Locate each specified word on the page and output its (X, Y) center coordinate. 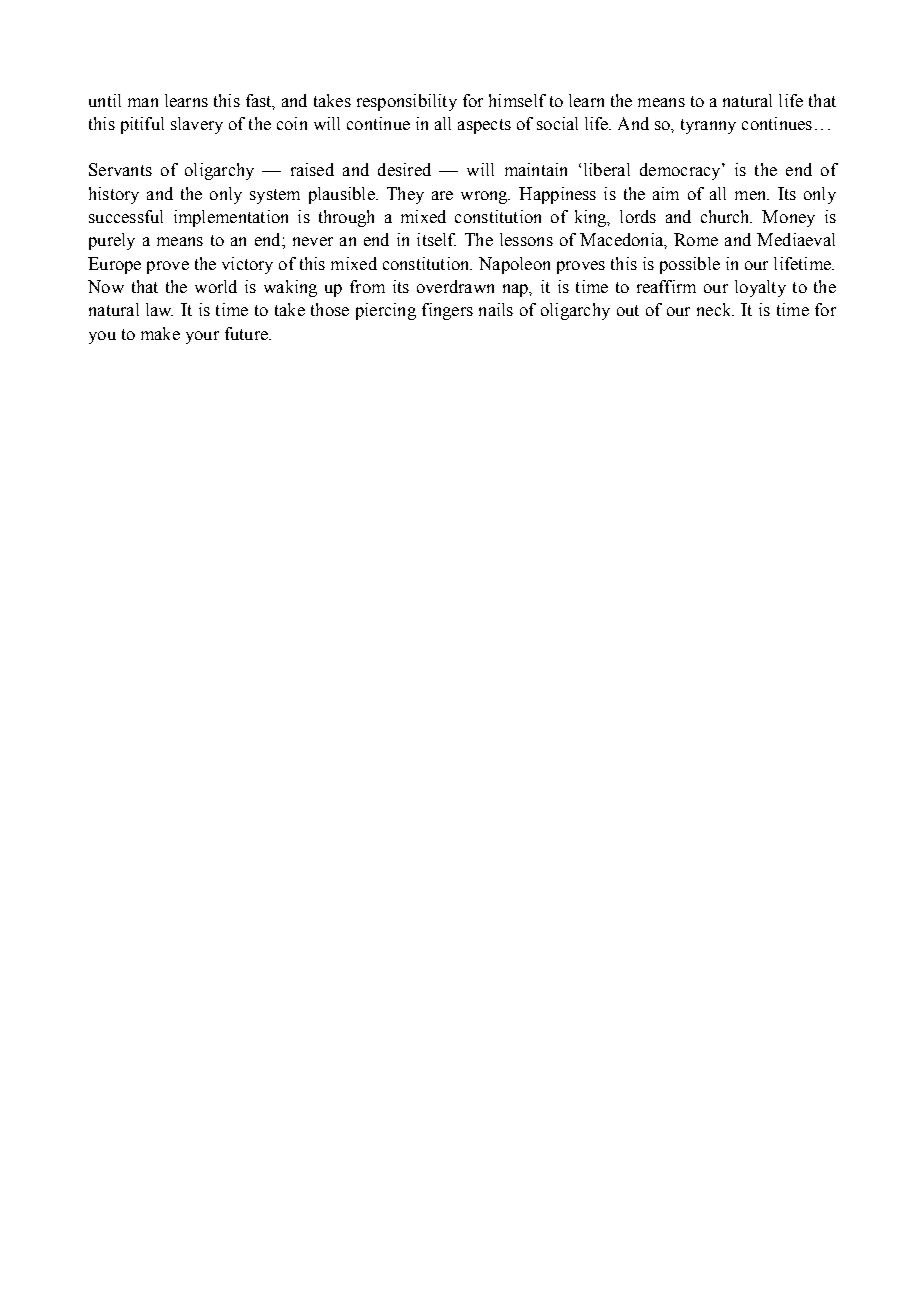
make (160, 333)
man (143, 102)
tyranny (708, 126)
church (726, 216)
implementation (231, 218)
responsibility (407, 102)
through (346, 218)
